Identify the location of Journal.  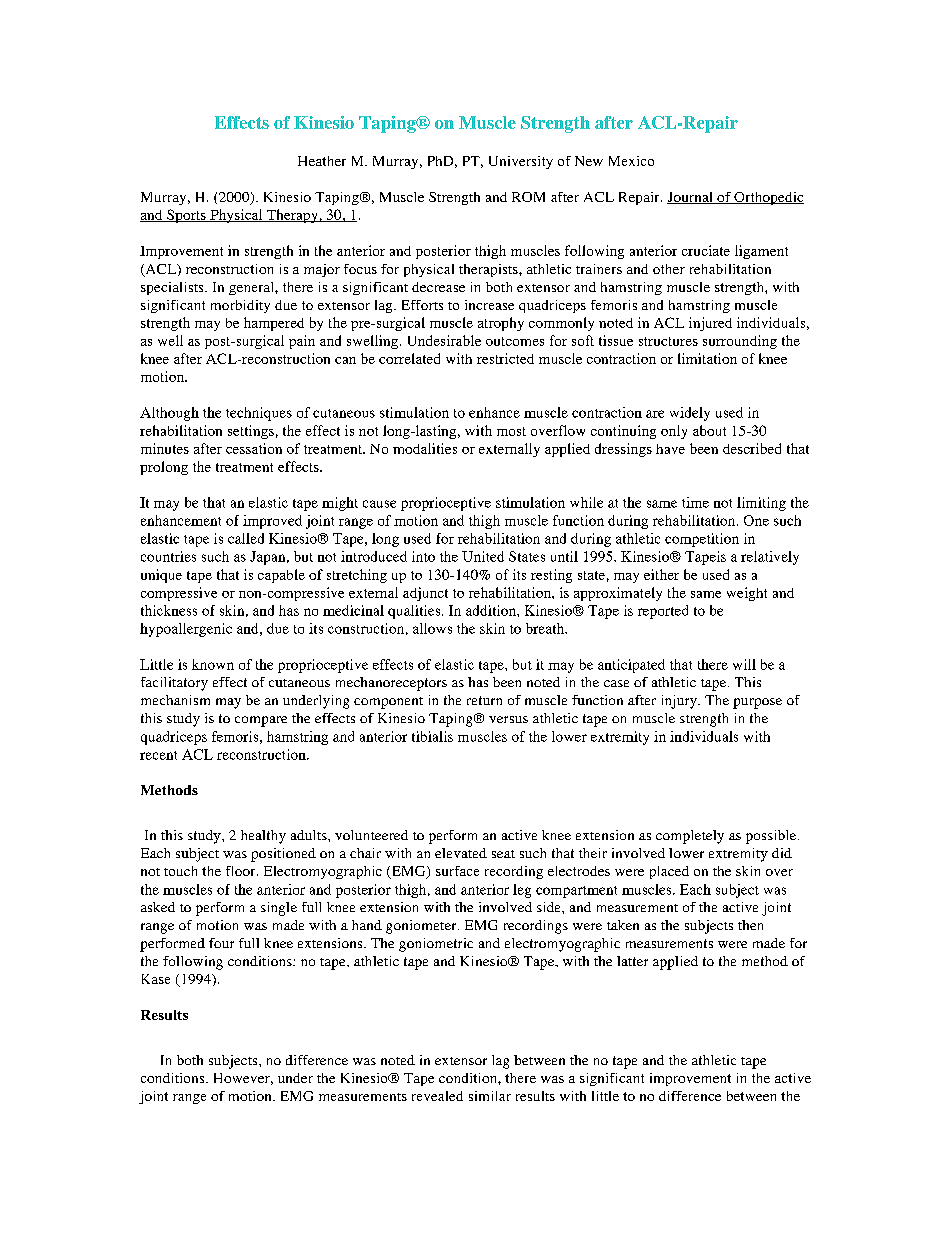
(691, 198).
